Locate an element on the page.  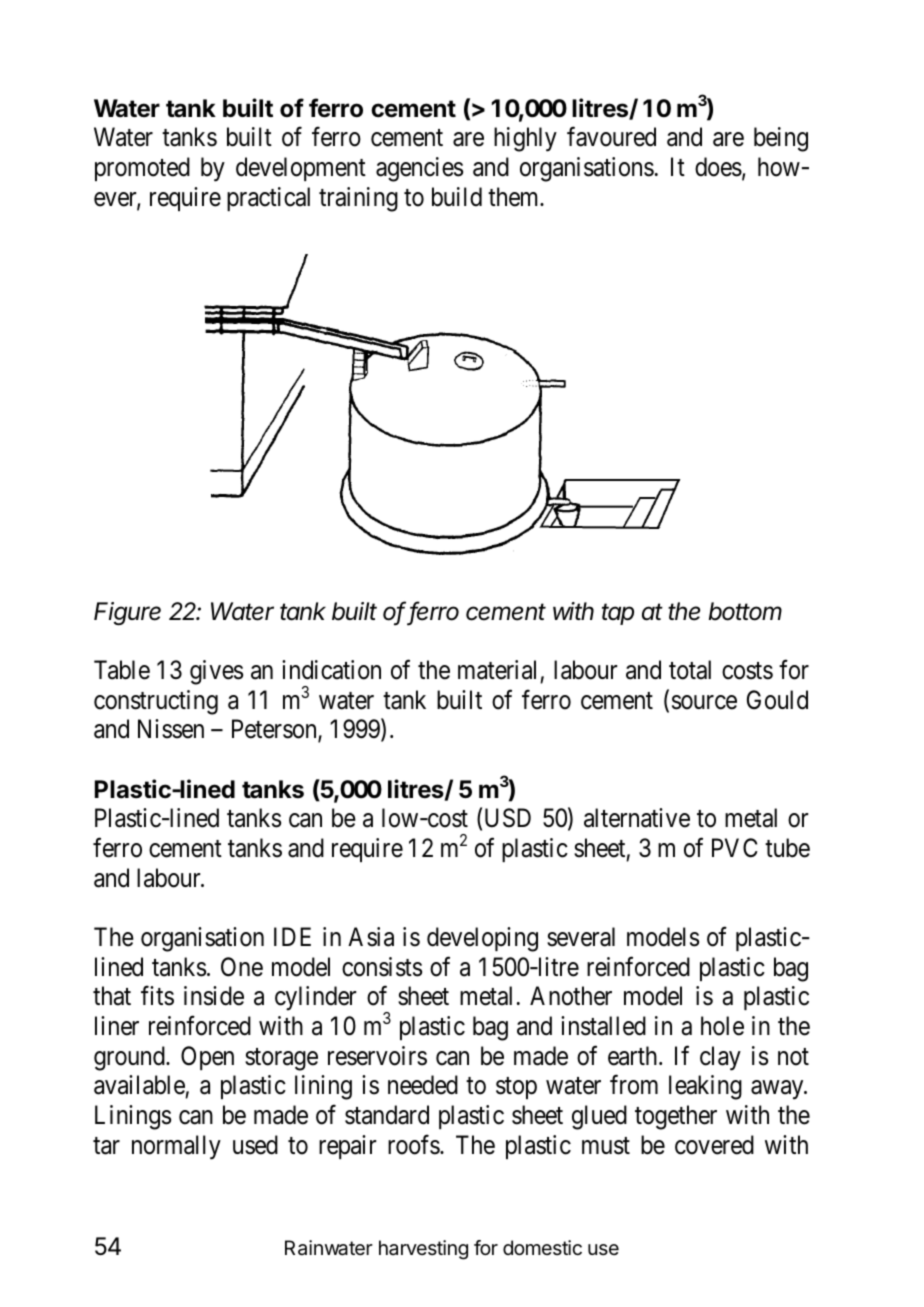
normally is located at coordinates (176, 1147).
